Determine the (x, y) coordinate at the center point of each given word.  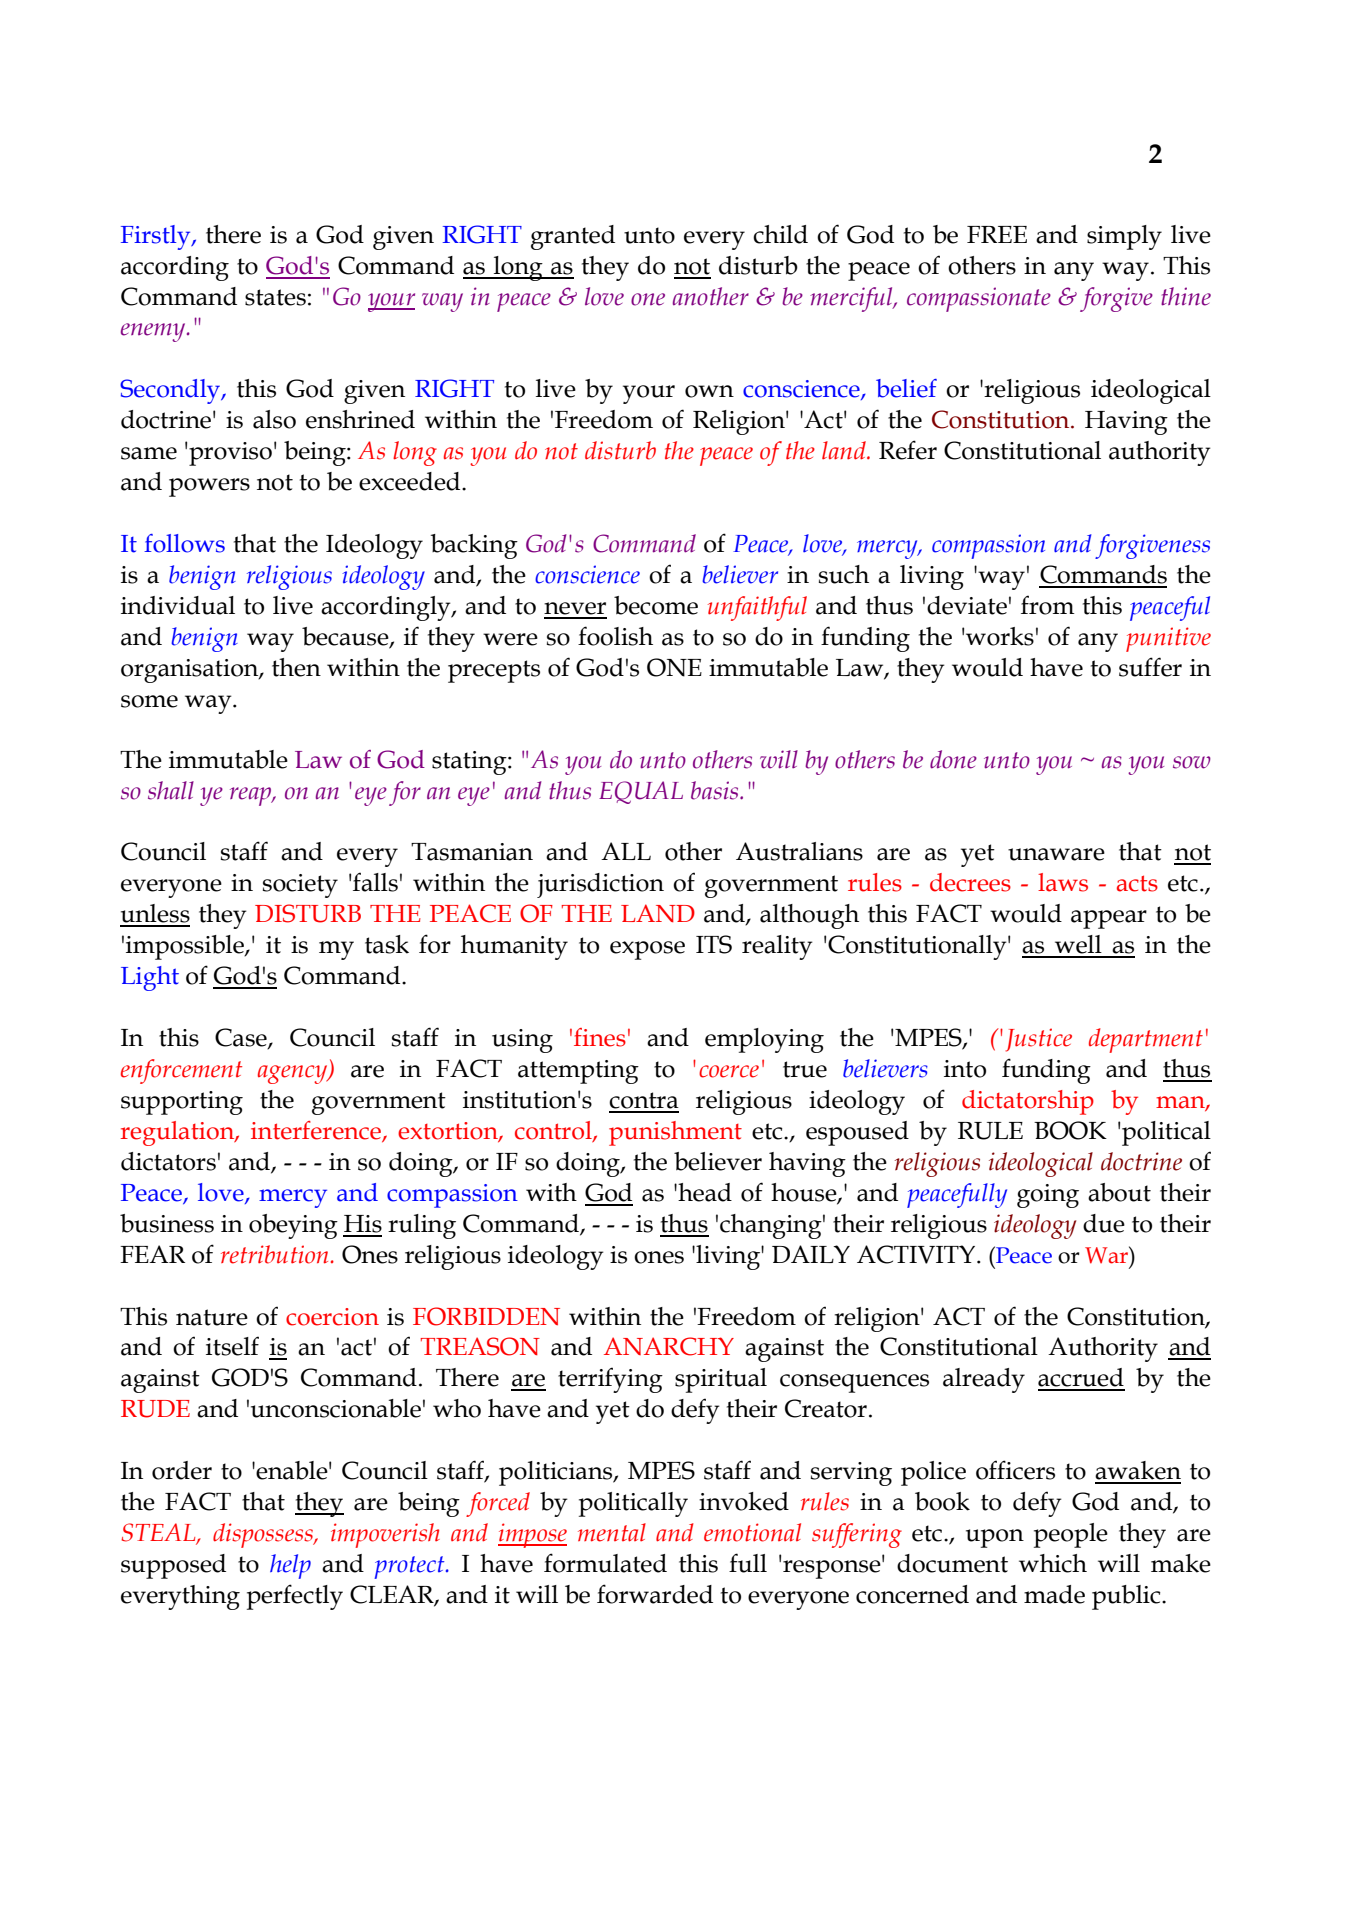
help (290, 1566)
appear (1109, 919)
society (300, 886)
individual (178, 605)
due (1104, 1223)
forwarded (655, 1594)
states (275, 297)
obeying (293, 1226)
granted (573, 237)
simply (1124, 237)
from (1048, 605)
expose (647, 950)
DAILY (811, 1254)
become (656, 605)
